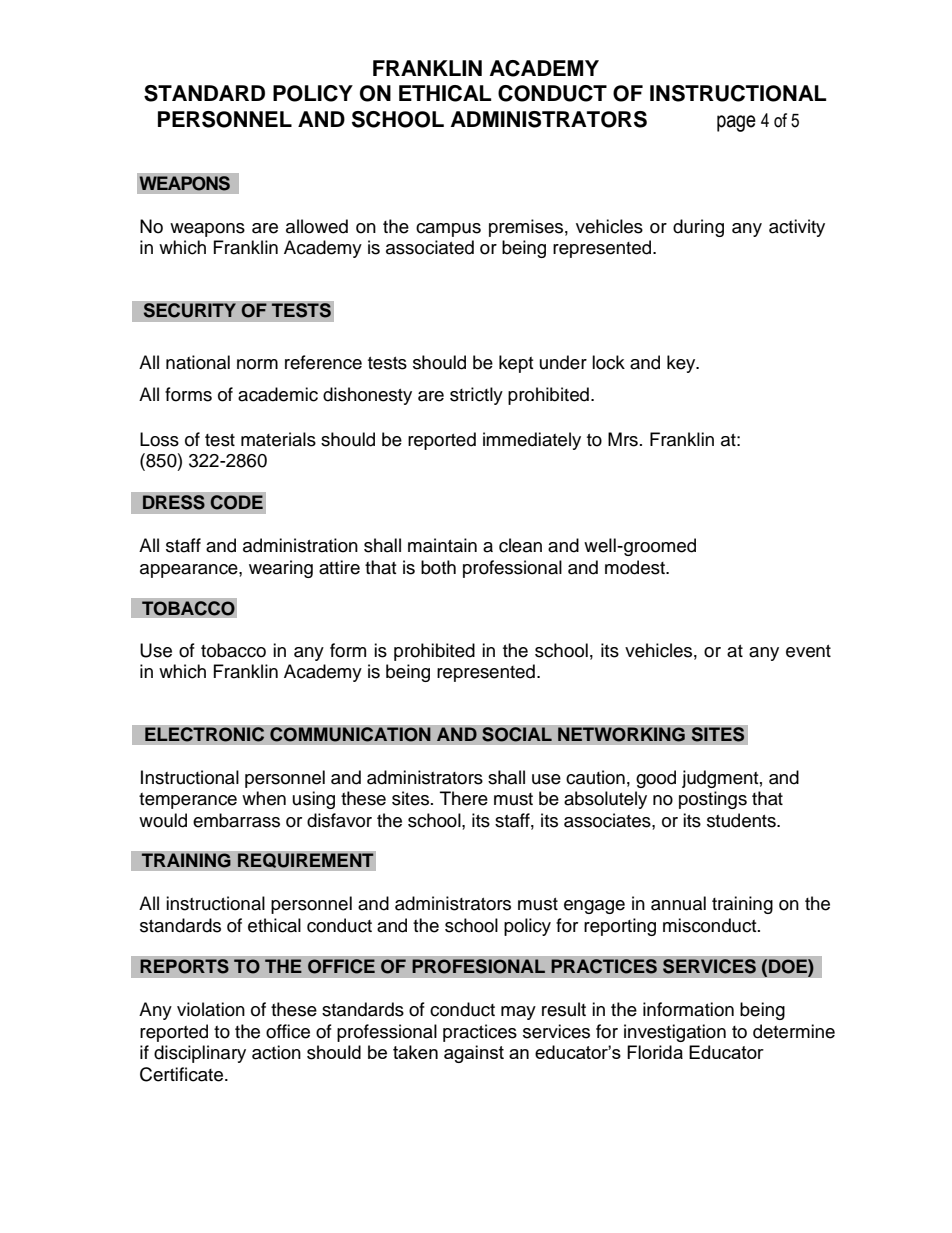 The height and width of the image is (1233, 952). Describe the element at coordinates (257, 364) in the image. I see `norm` at that location.
